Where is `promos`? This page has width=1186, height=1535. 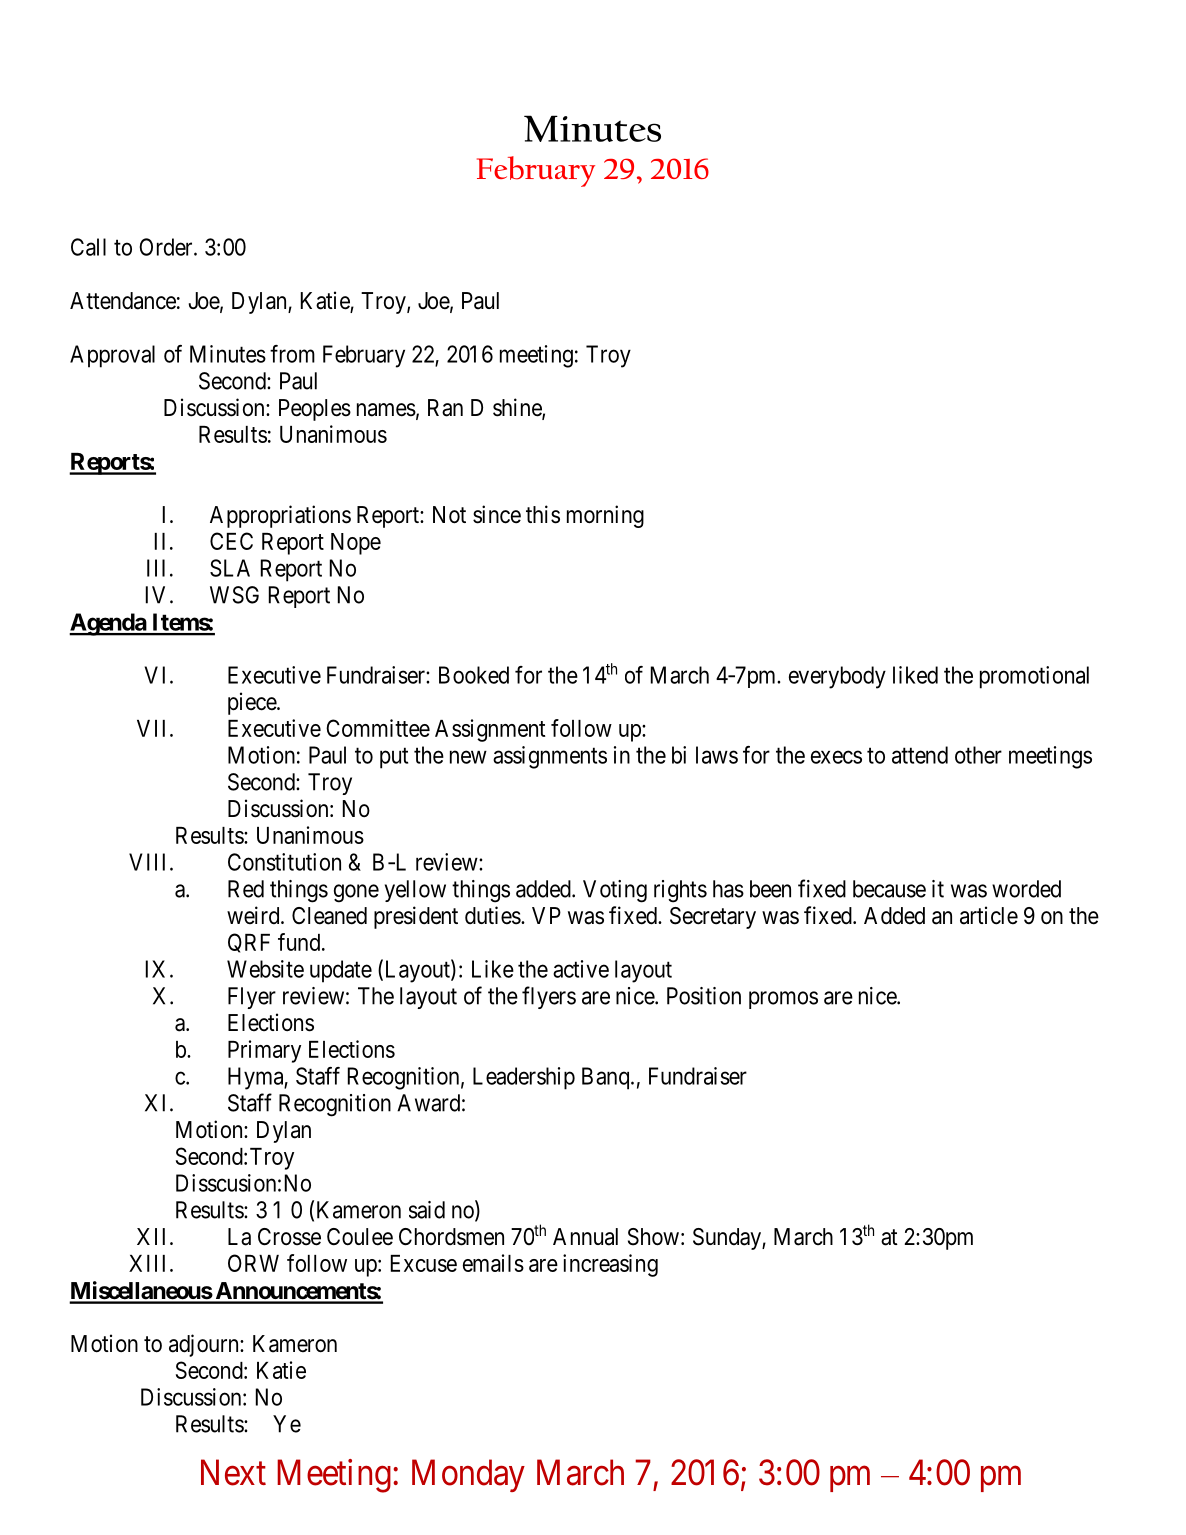 promos is located at coordinates (783, 1000).
